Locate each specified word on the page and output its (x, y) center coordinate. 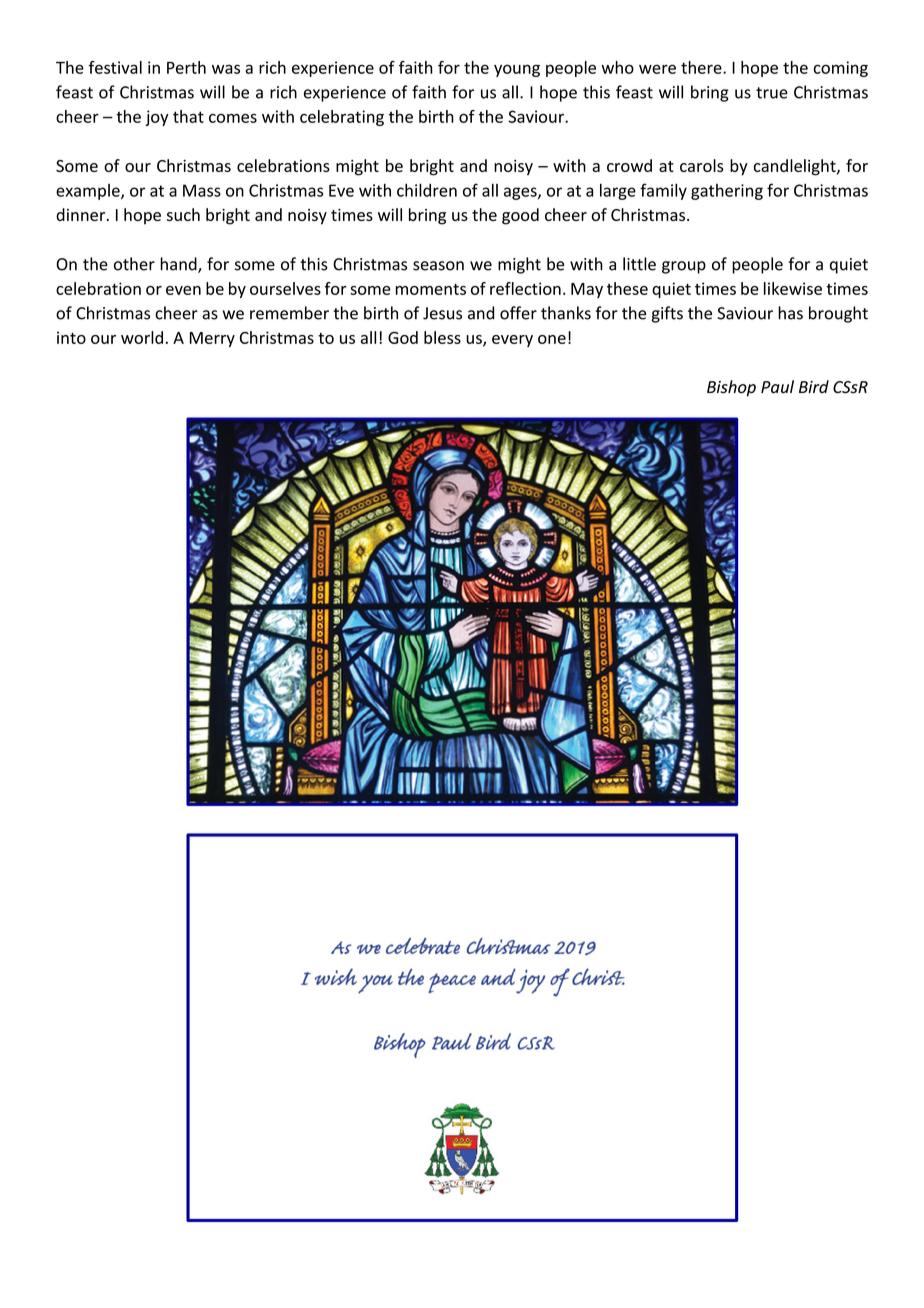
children (427, 190)
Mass (202, 190)
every (512, 341)
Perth (186, 67)
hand (179, 265)
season (438, 266)
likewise (793, 288)
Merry (212, 339)
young (517, 70)
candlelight (796, 167)
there (702, 67)
